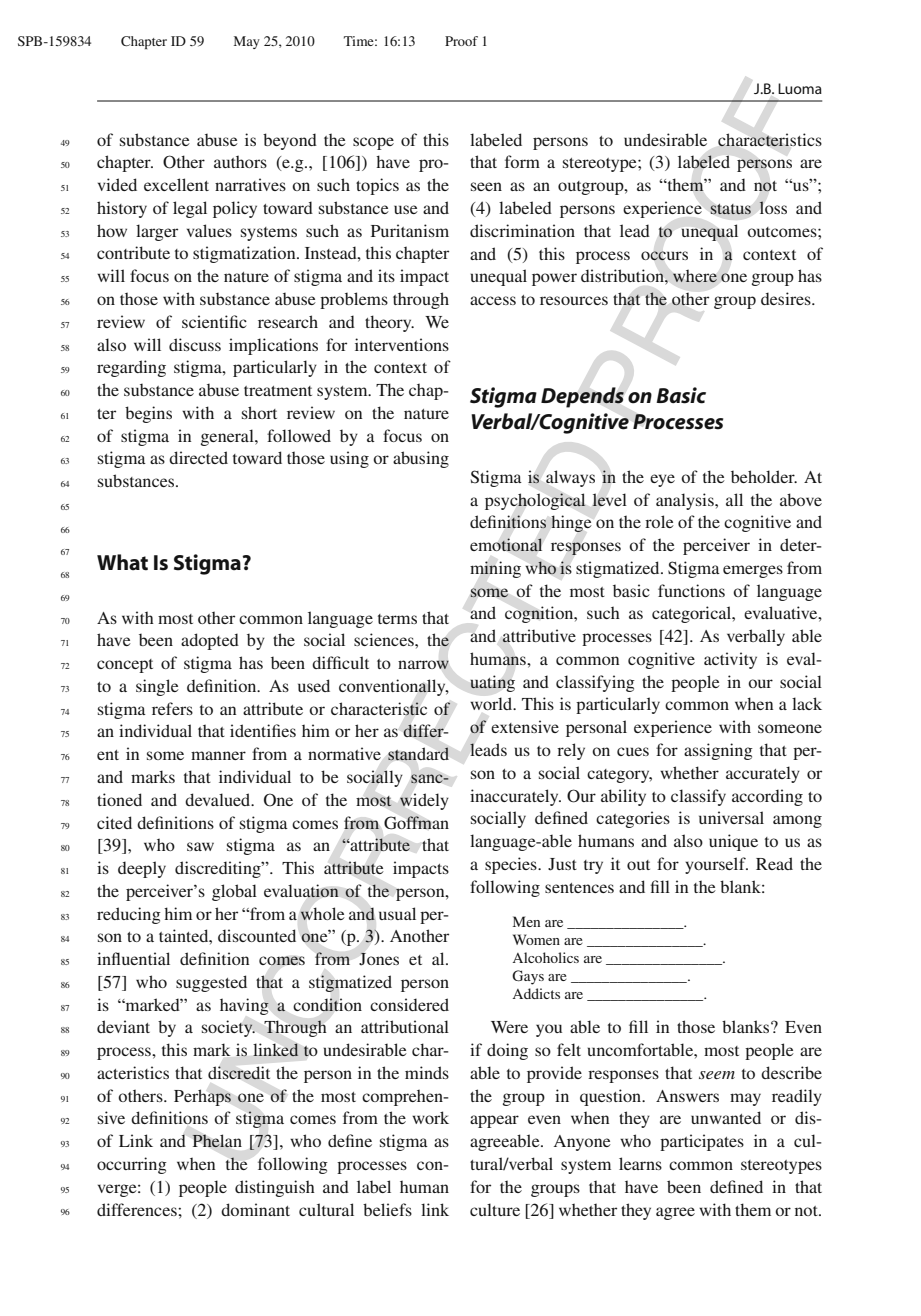 The image size is (921, 1316). I want to click on narrow, so click(423, 665).
